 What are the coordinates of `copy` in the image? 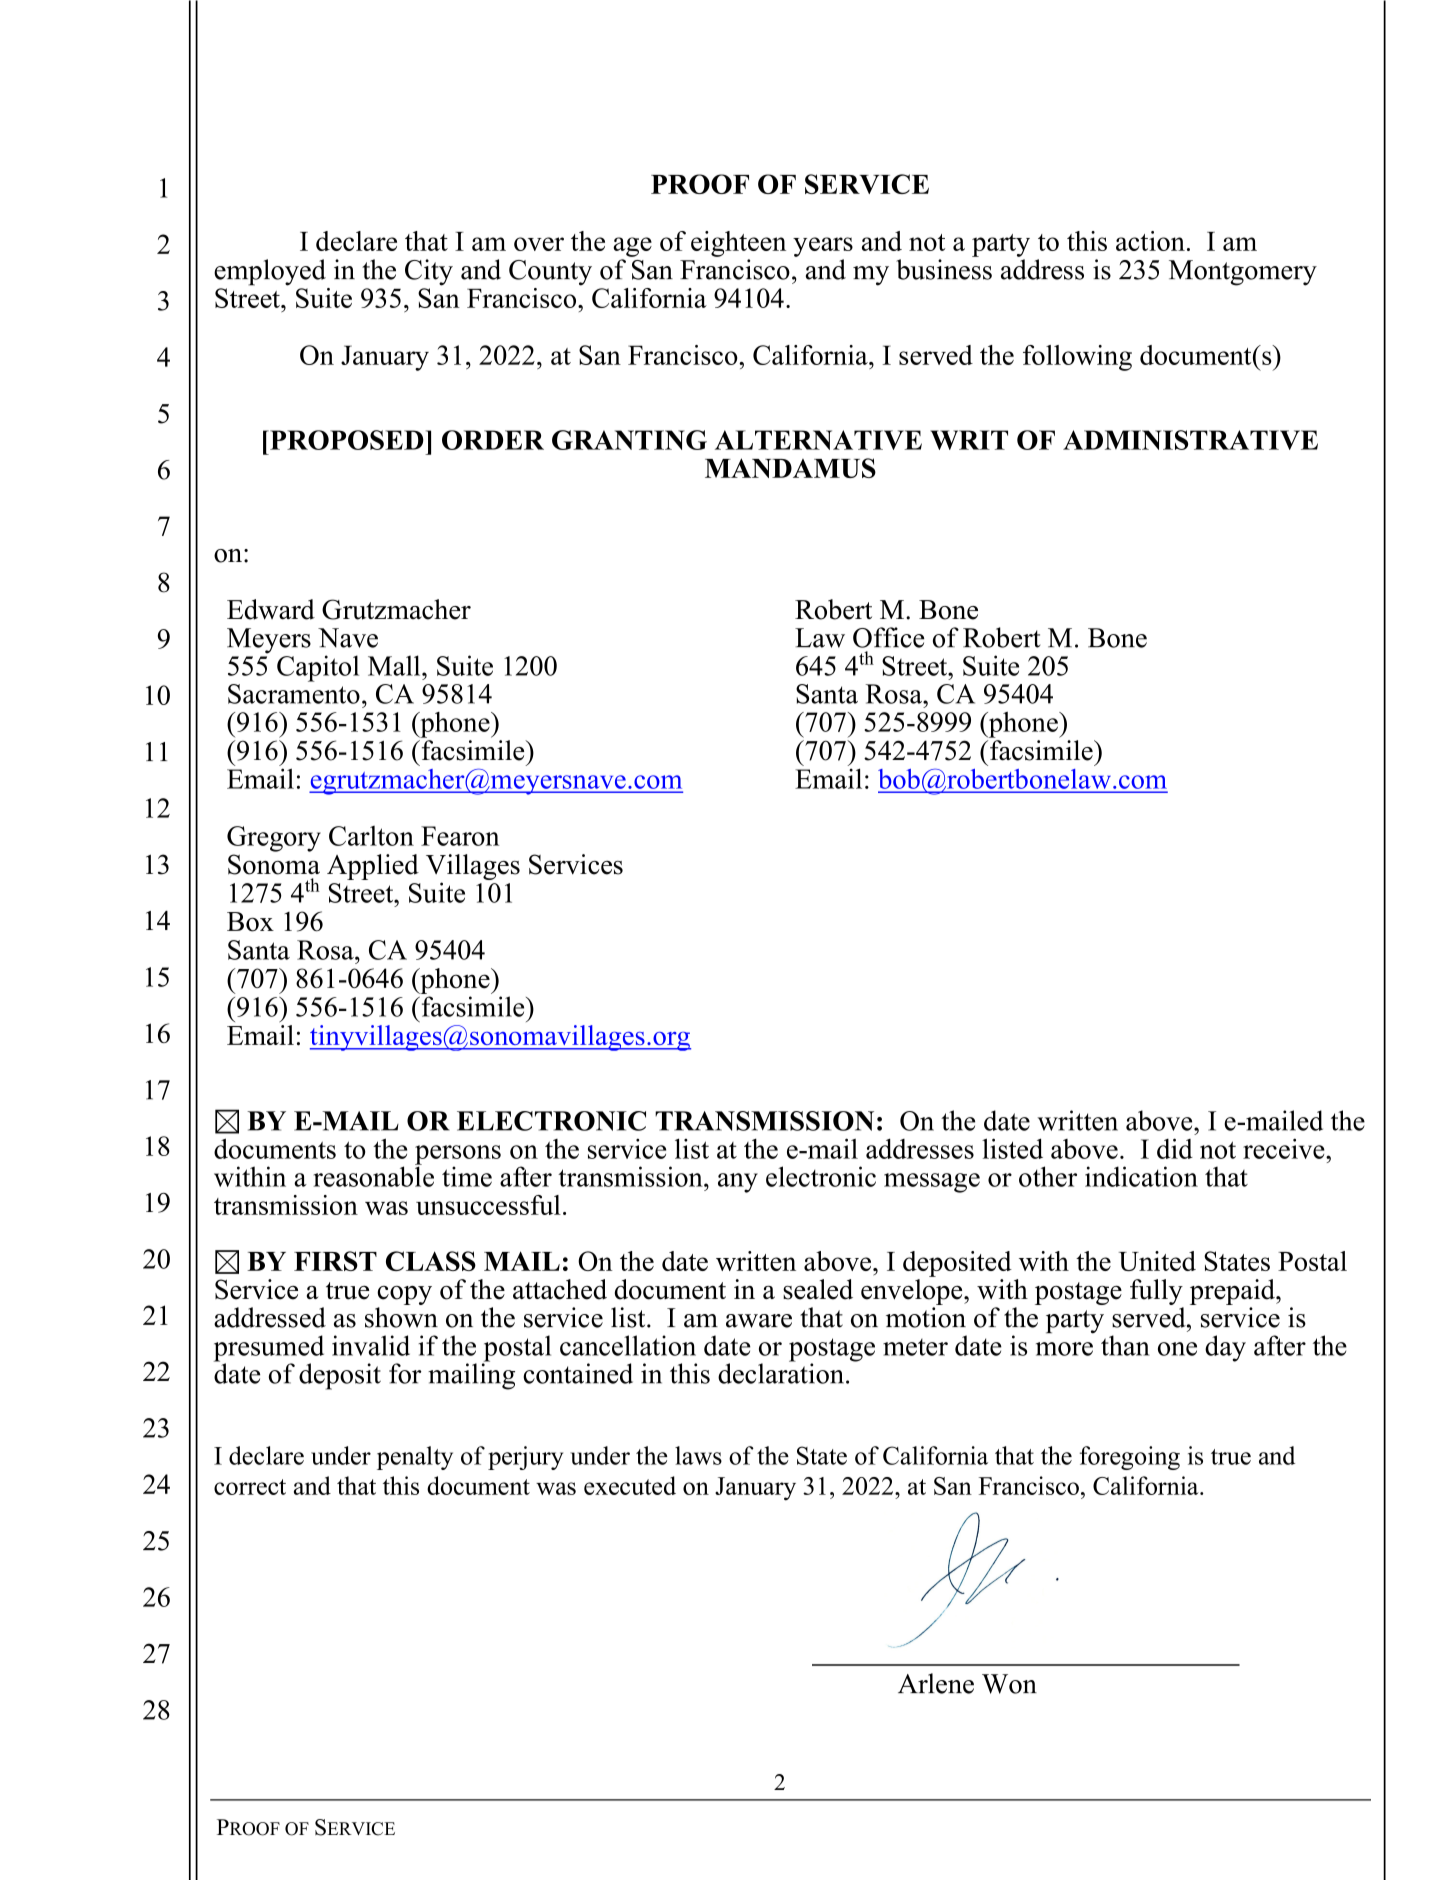 It's located at (404, 1295).
